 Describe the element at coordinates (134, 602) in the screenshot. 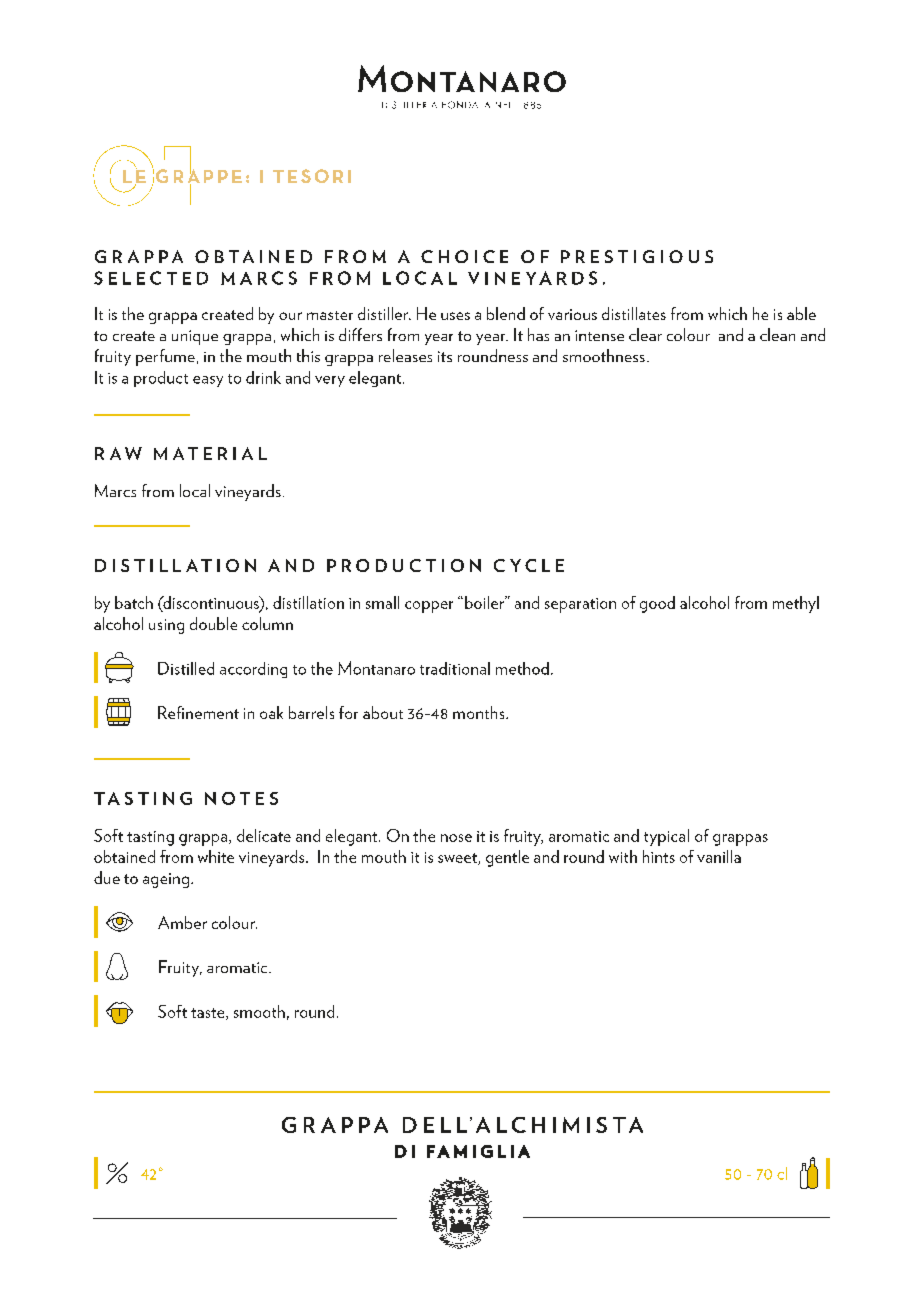

I see `batch` at that location.
